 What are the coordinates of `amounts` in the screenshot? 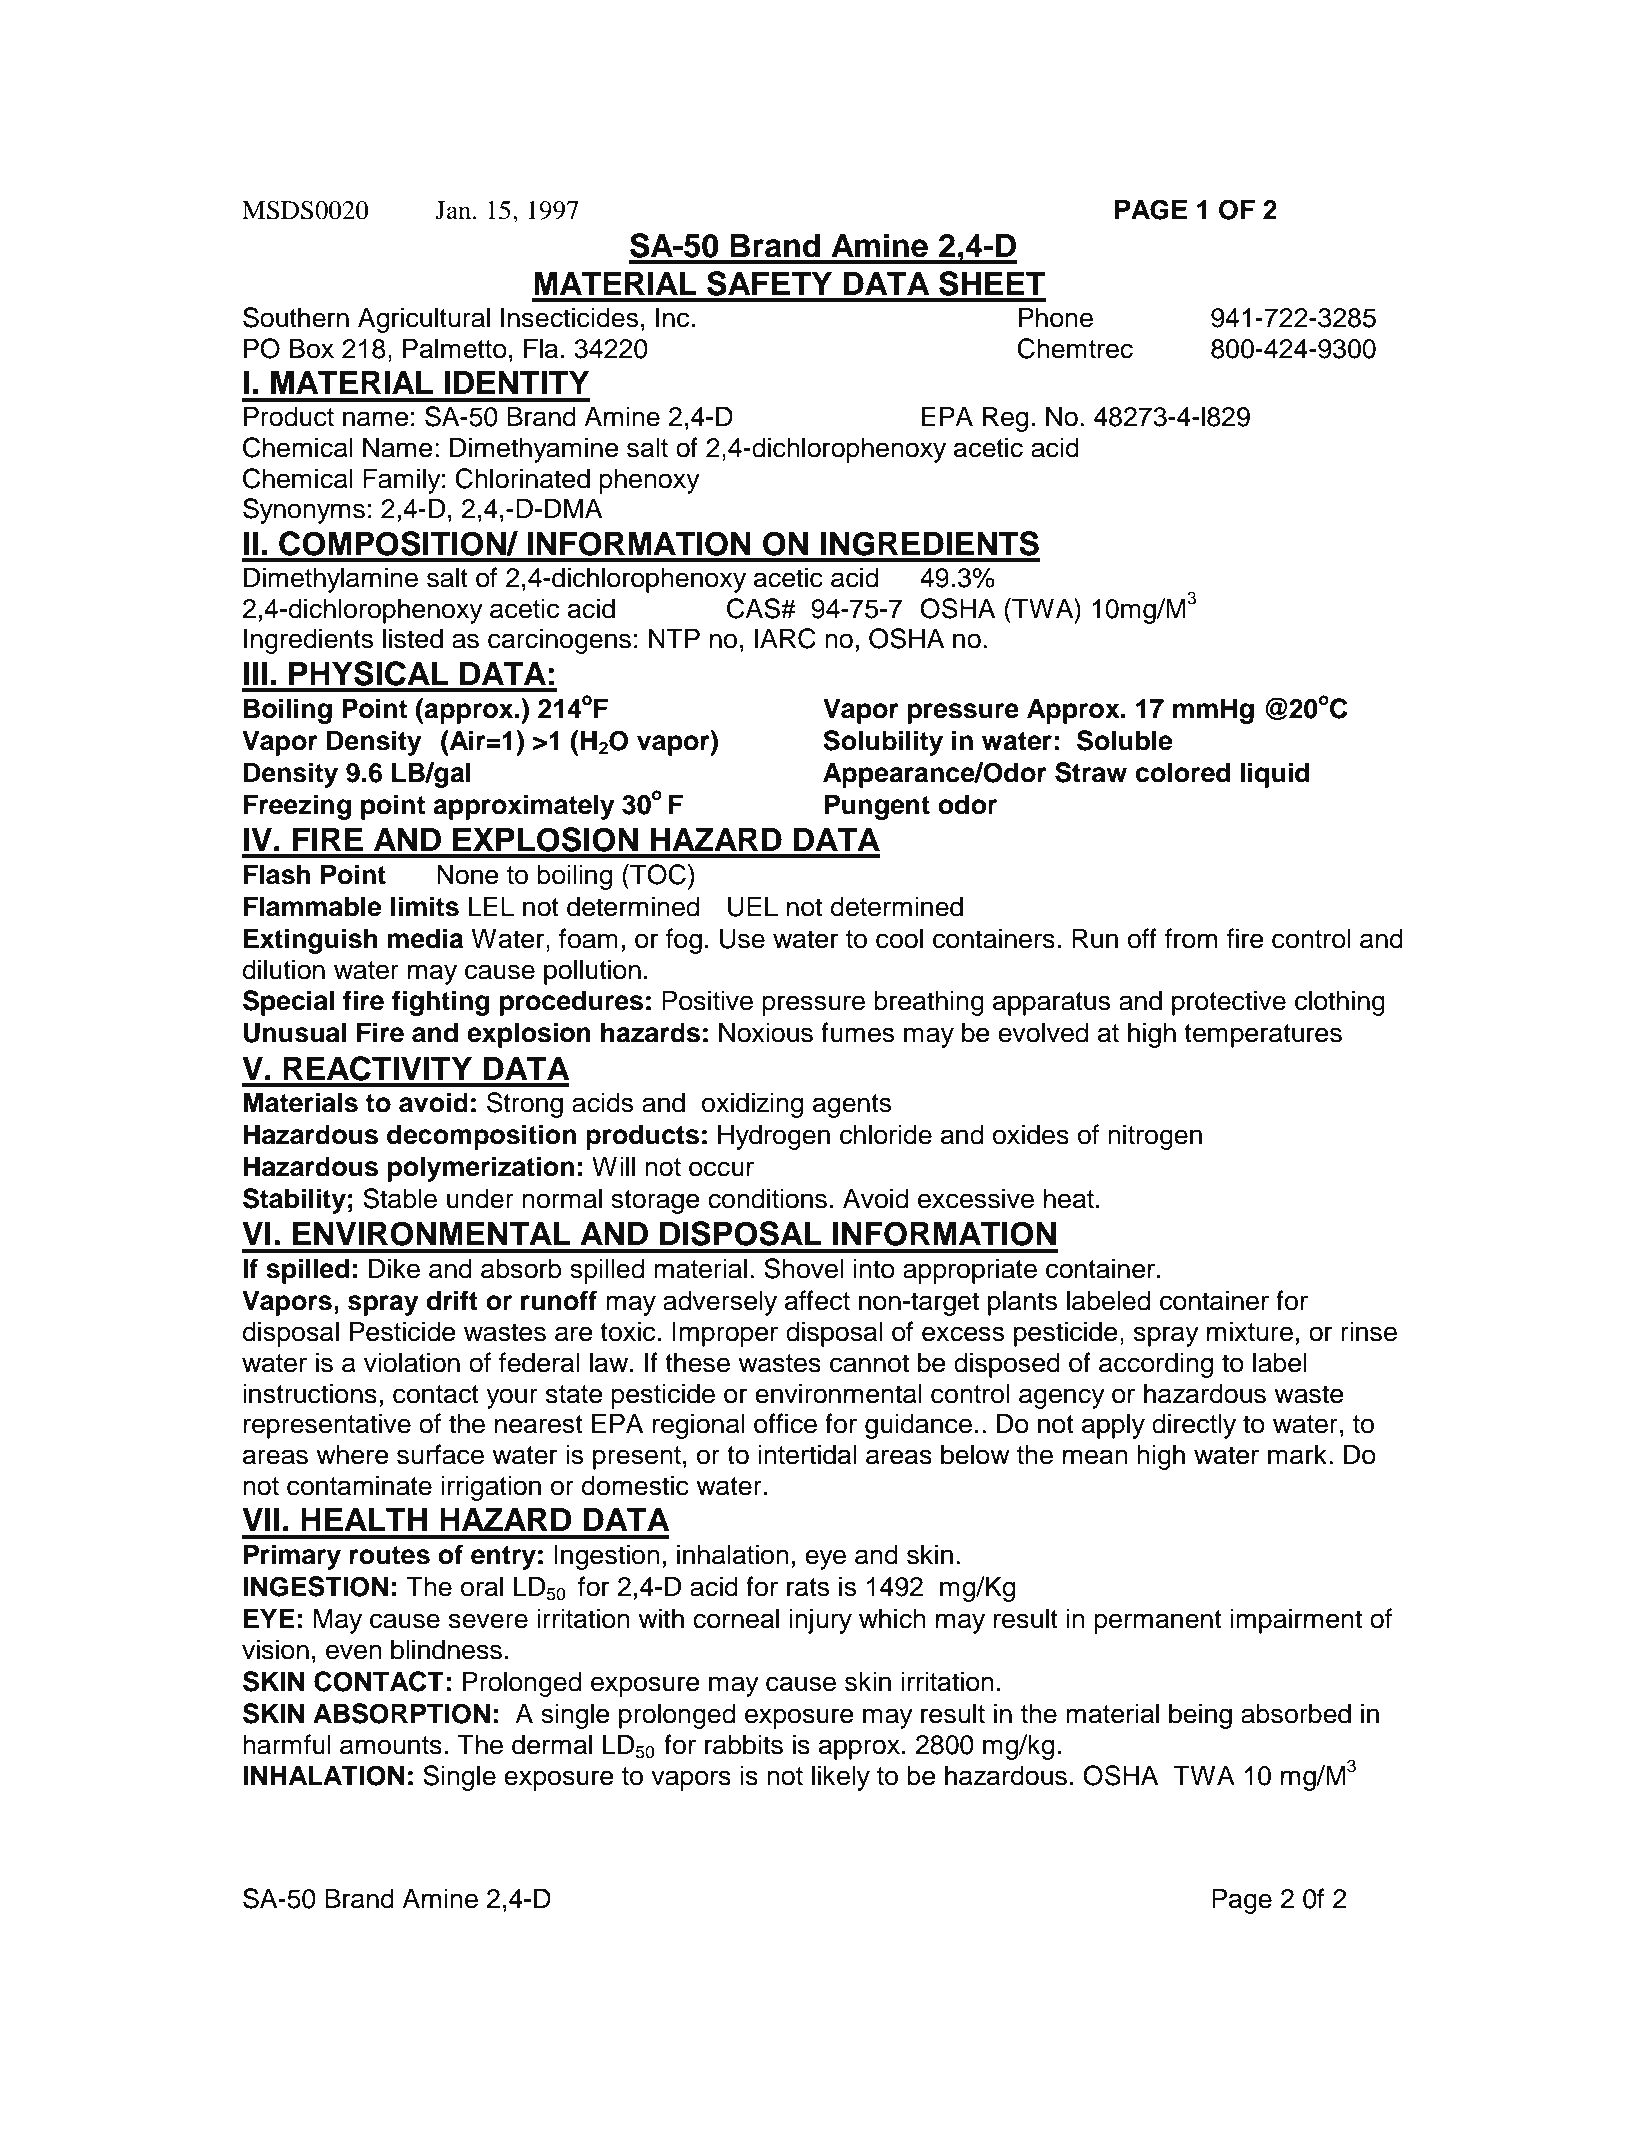 It's located at (391, 1745).
